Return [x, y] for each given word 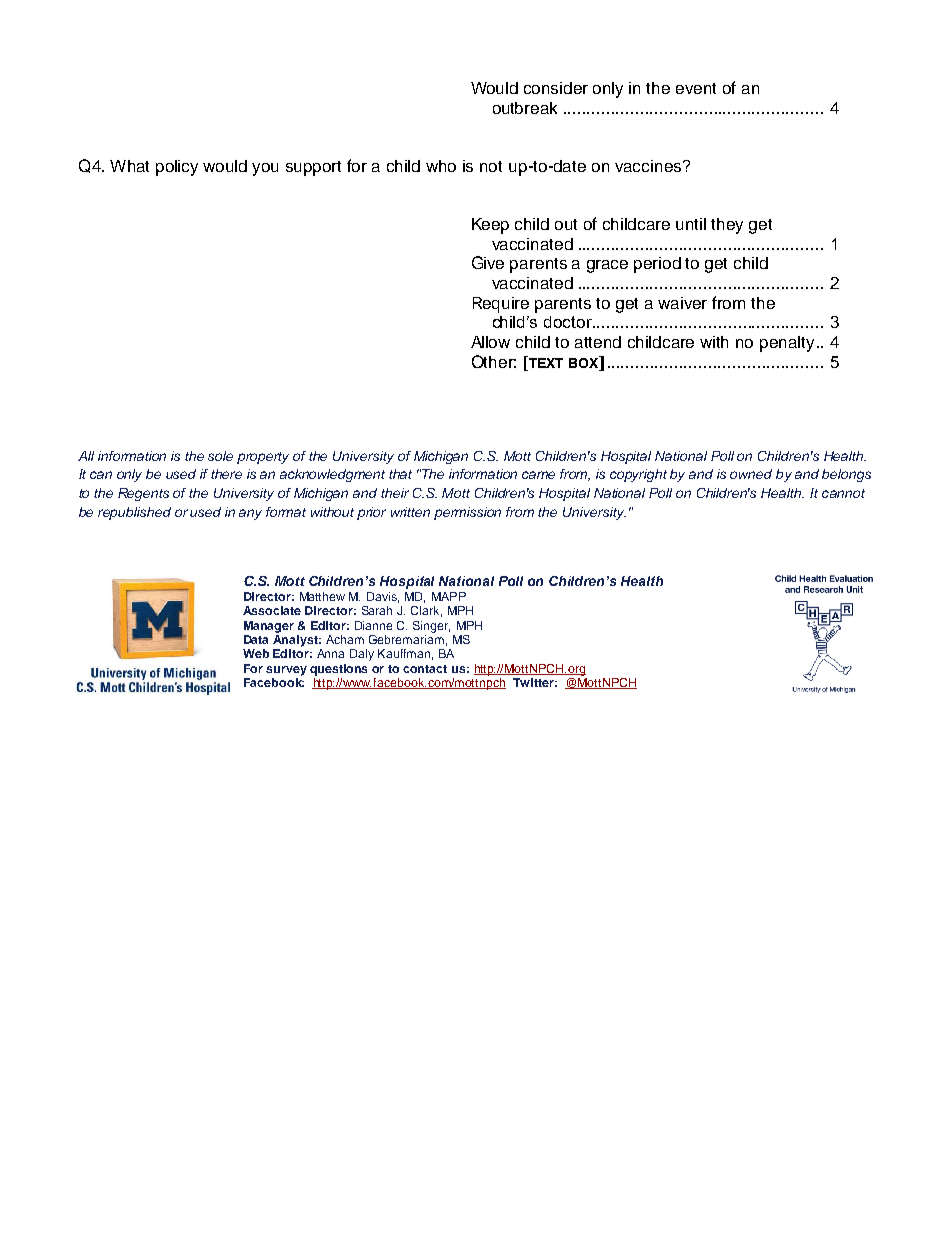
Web [256, 653]
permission [467, 513]
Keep [490, 226]
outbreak [525, 108]
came [538, 475]
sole [220, 456]
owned [751, 474]
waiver [682, 303]
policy [177, 168]
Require [501, 305]
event [696, 88]
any [250, 514]
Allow [490, 342]
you [265, 169]
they [727, 226]
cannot [843, 493]
